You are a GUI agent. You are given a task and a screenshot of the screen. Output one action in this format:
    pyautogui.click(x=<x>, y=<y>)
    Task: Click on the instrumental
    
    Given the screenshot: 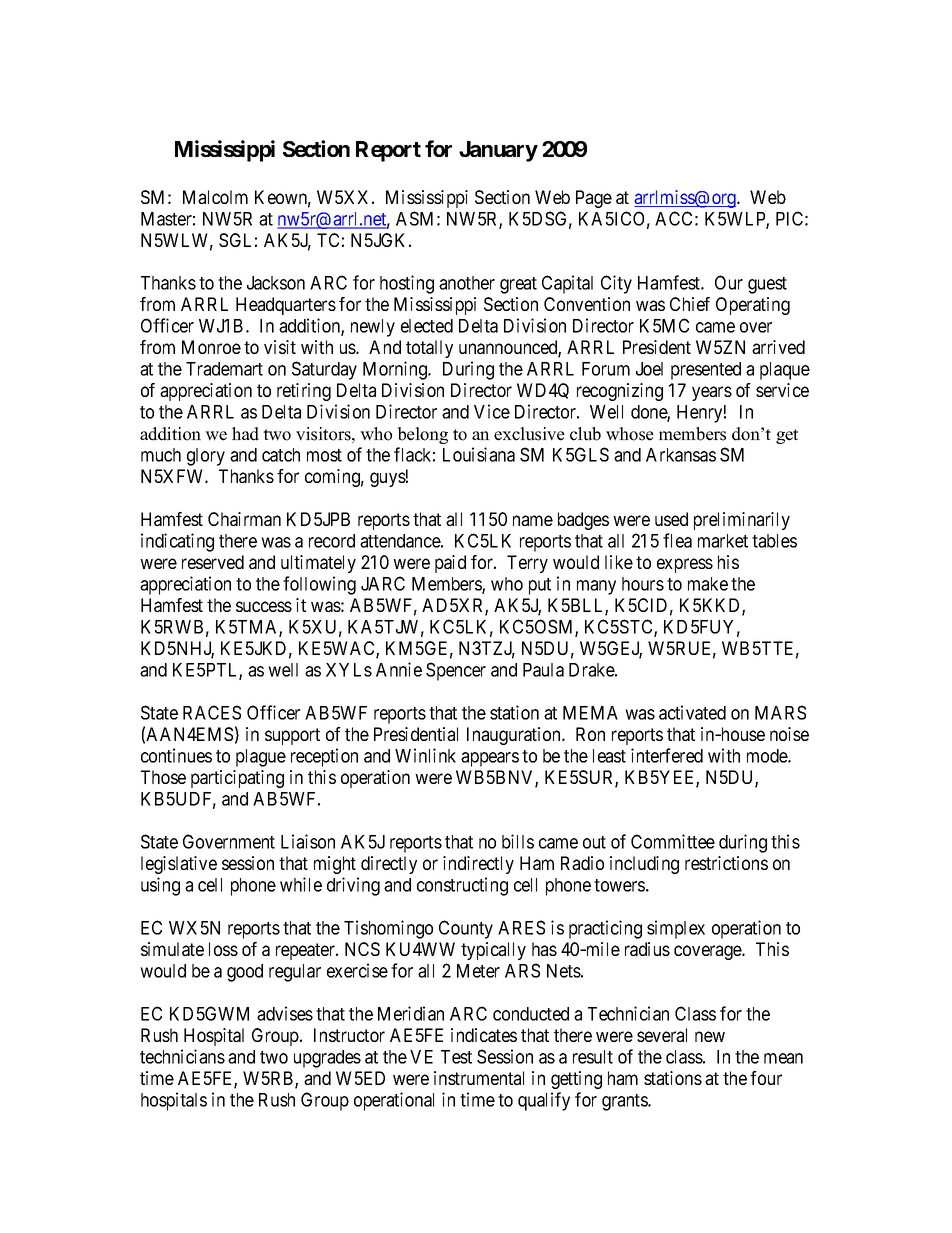 What is the action you would take?
    pyautogui.click(x=479, y=1078)
